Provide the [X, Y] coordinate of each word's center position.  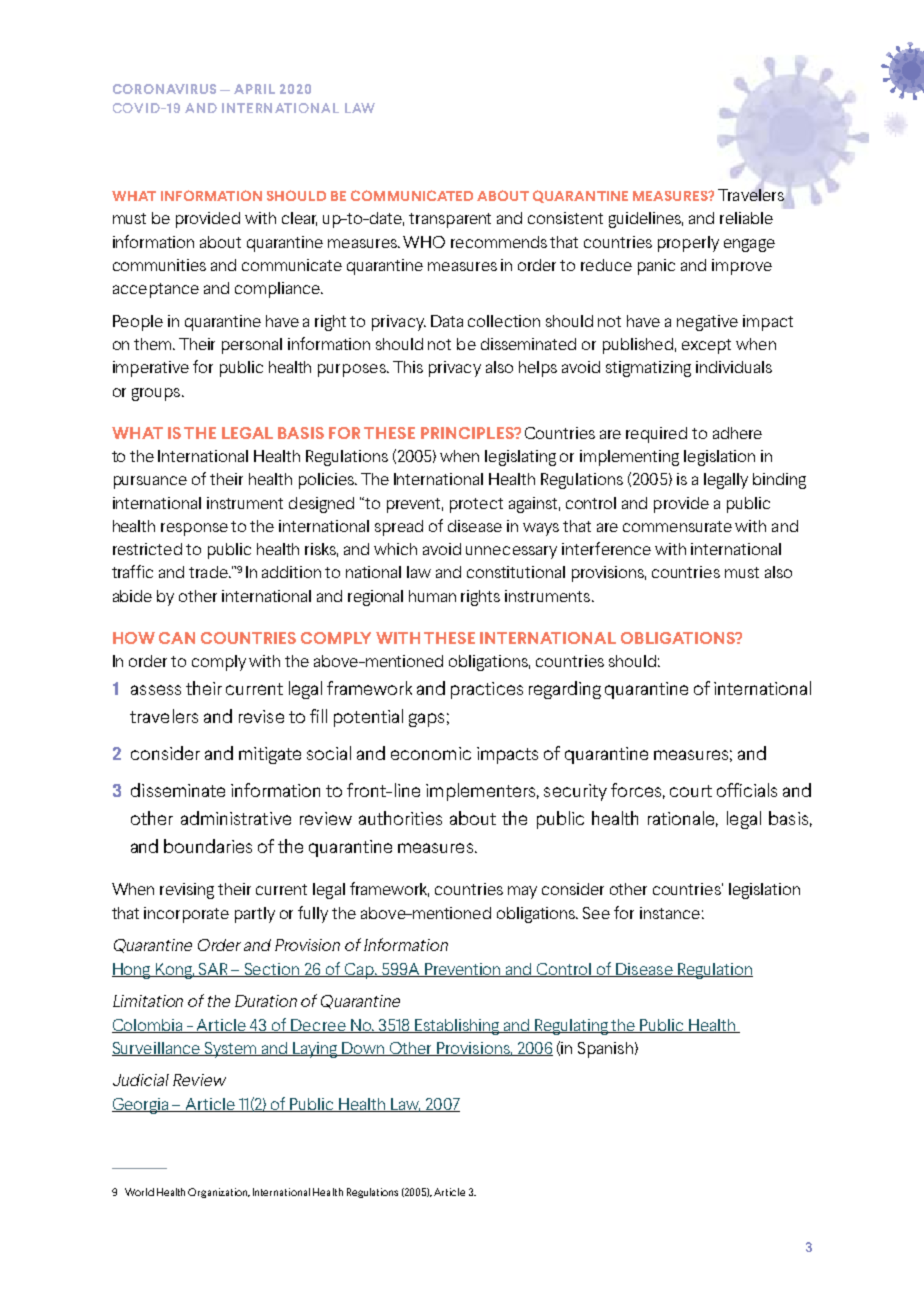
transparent [450, 220]
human [432, 596]
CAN [177, 638]
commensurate [677, 526]
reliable [746, 218]
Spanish [605, 1050]
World [139, 1192]
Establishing [457, 1027]
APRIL [254, 89]
